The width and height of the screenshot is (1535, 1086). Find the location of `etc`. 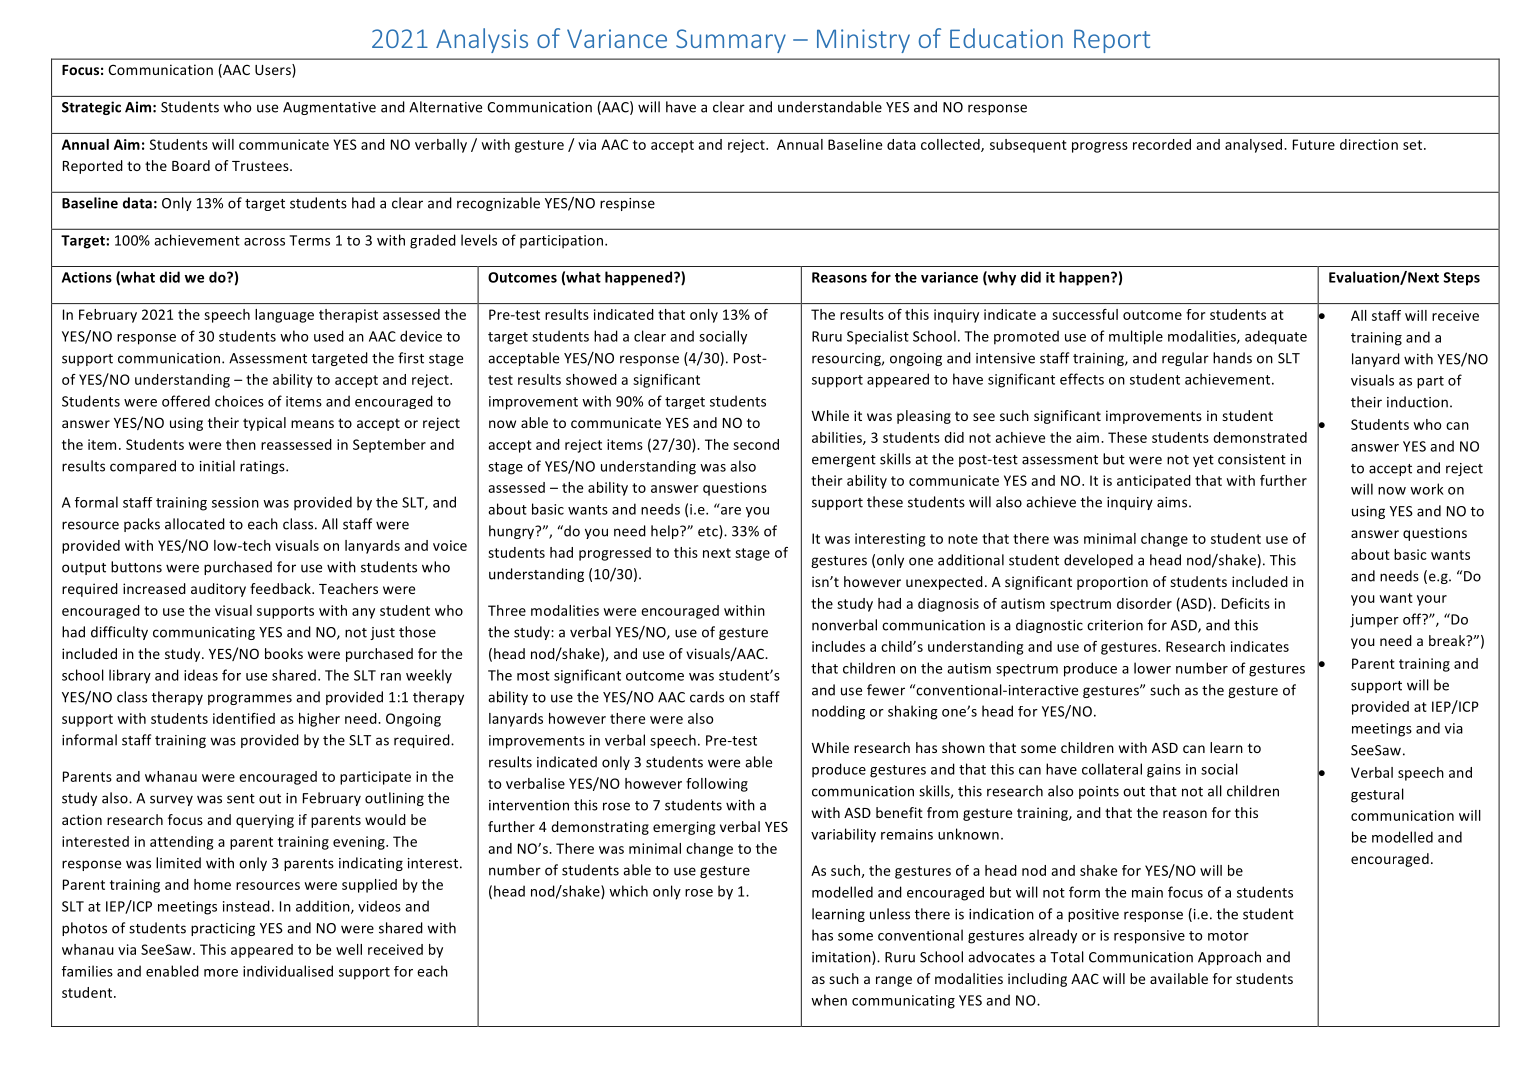

etc is located at coordinates (709, 532).
